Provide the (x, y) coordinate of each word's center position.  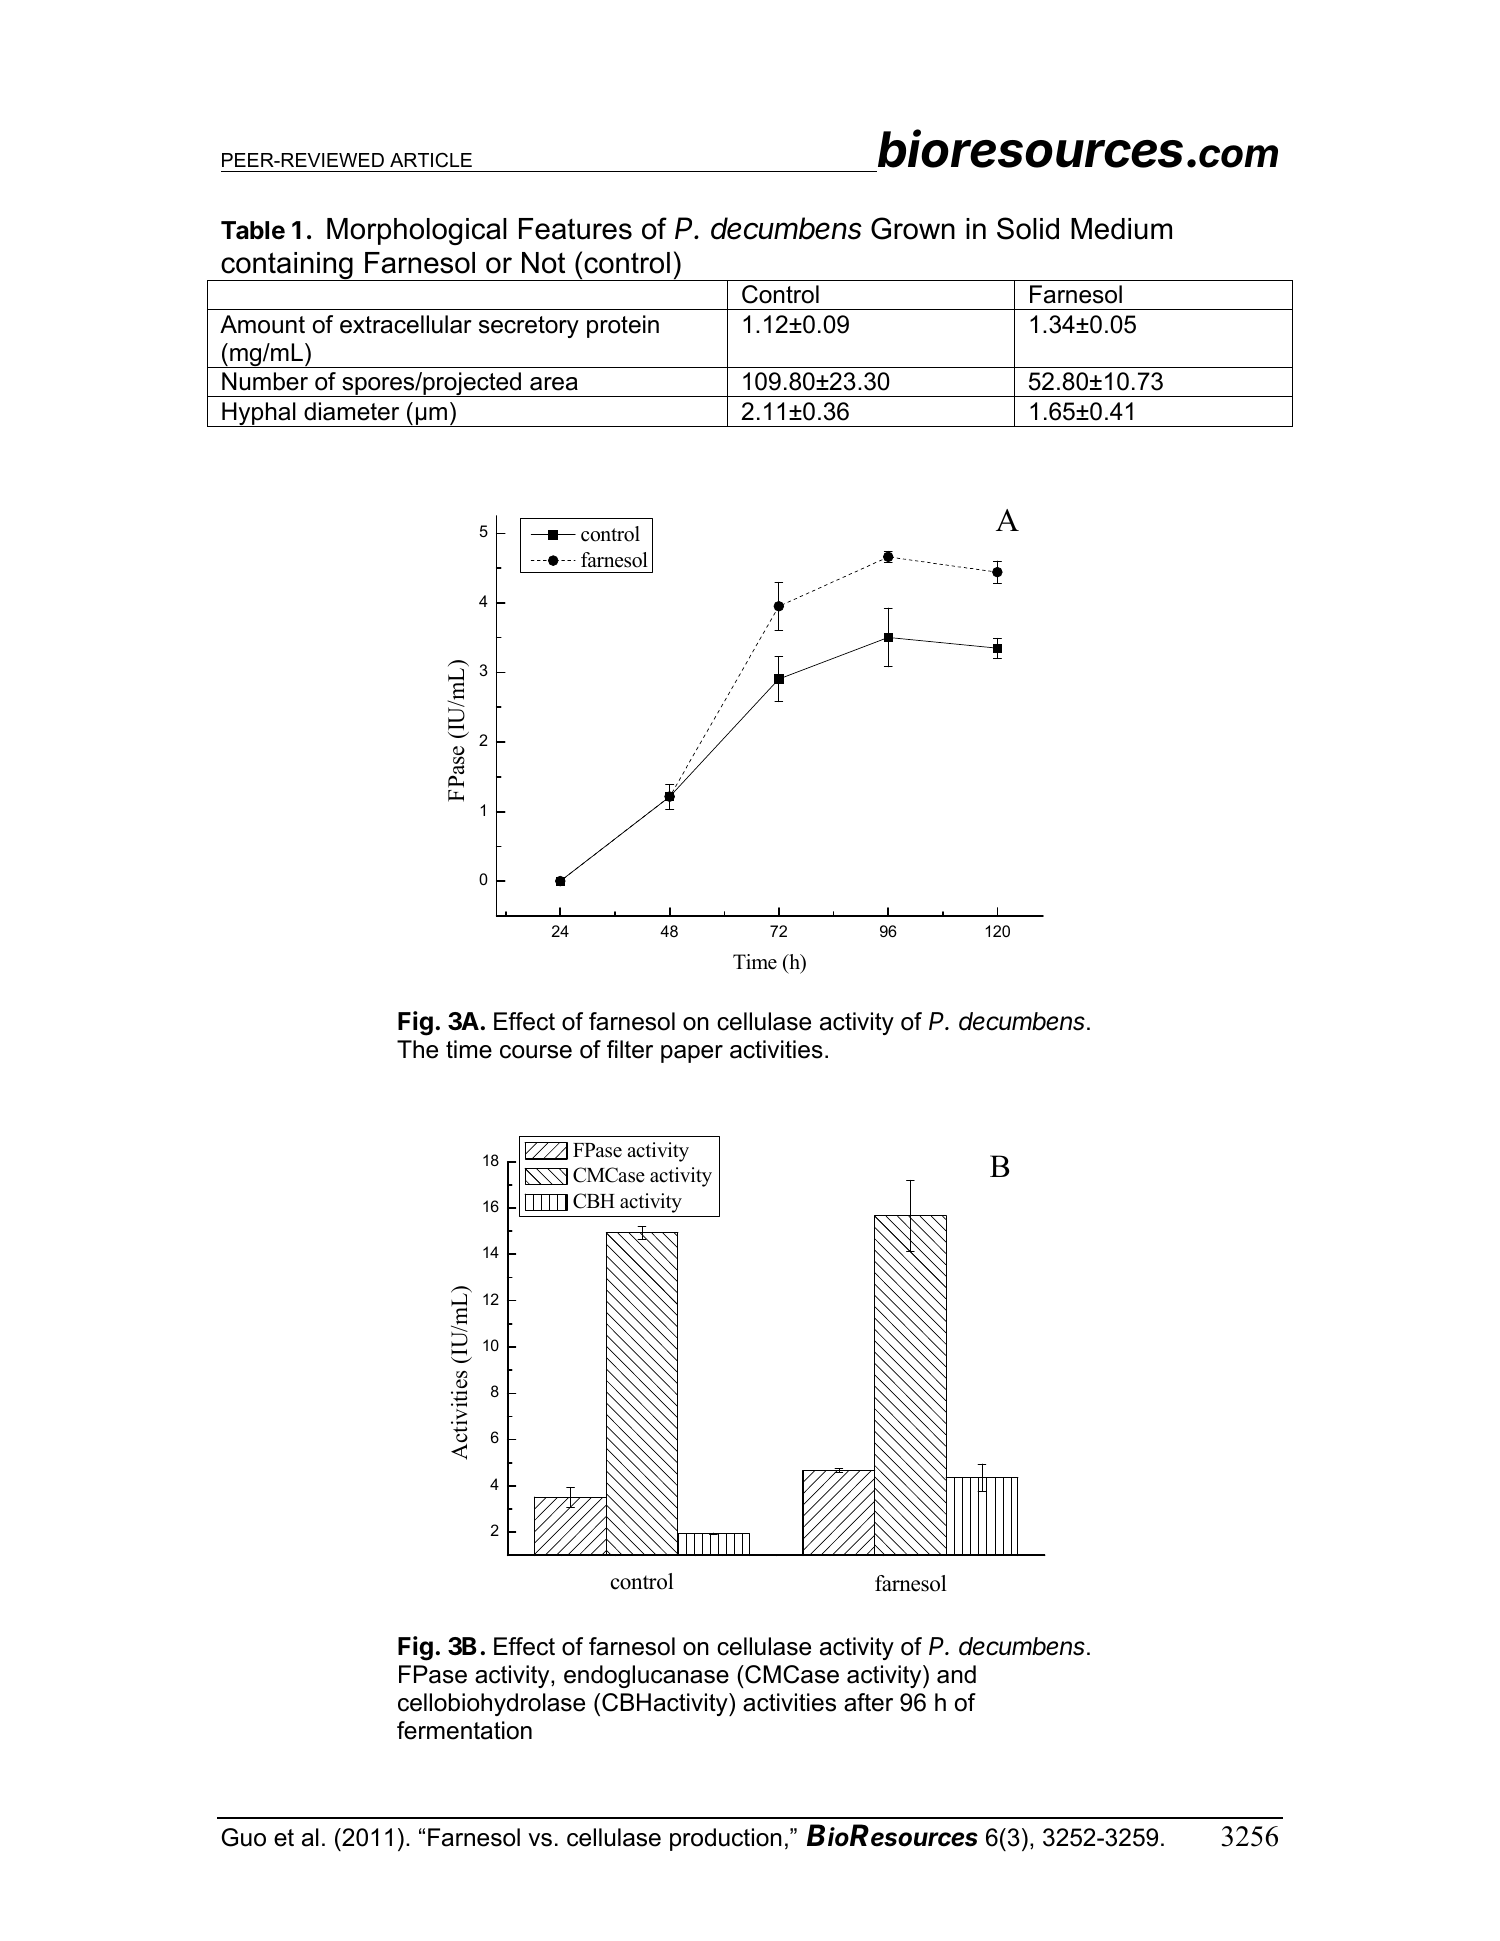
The (417, 1049)
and (956, 1674)
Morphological (417, 231)
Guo (244, 1837)
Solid (1028, 228)
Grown (913, 228)
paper (692, 1054)
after (868, 1702)
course (536, 1052)
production (726, 1839)
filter (630, 1049)
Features (575, 229)
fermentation (464, 1730)
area (554, 384)
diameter (351, 411)
